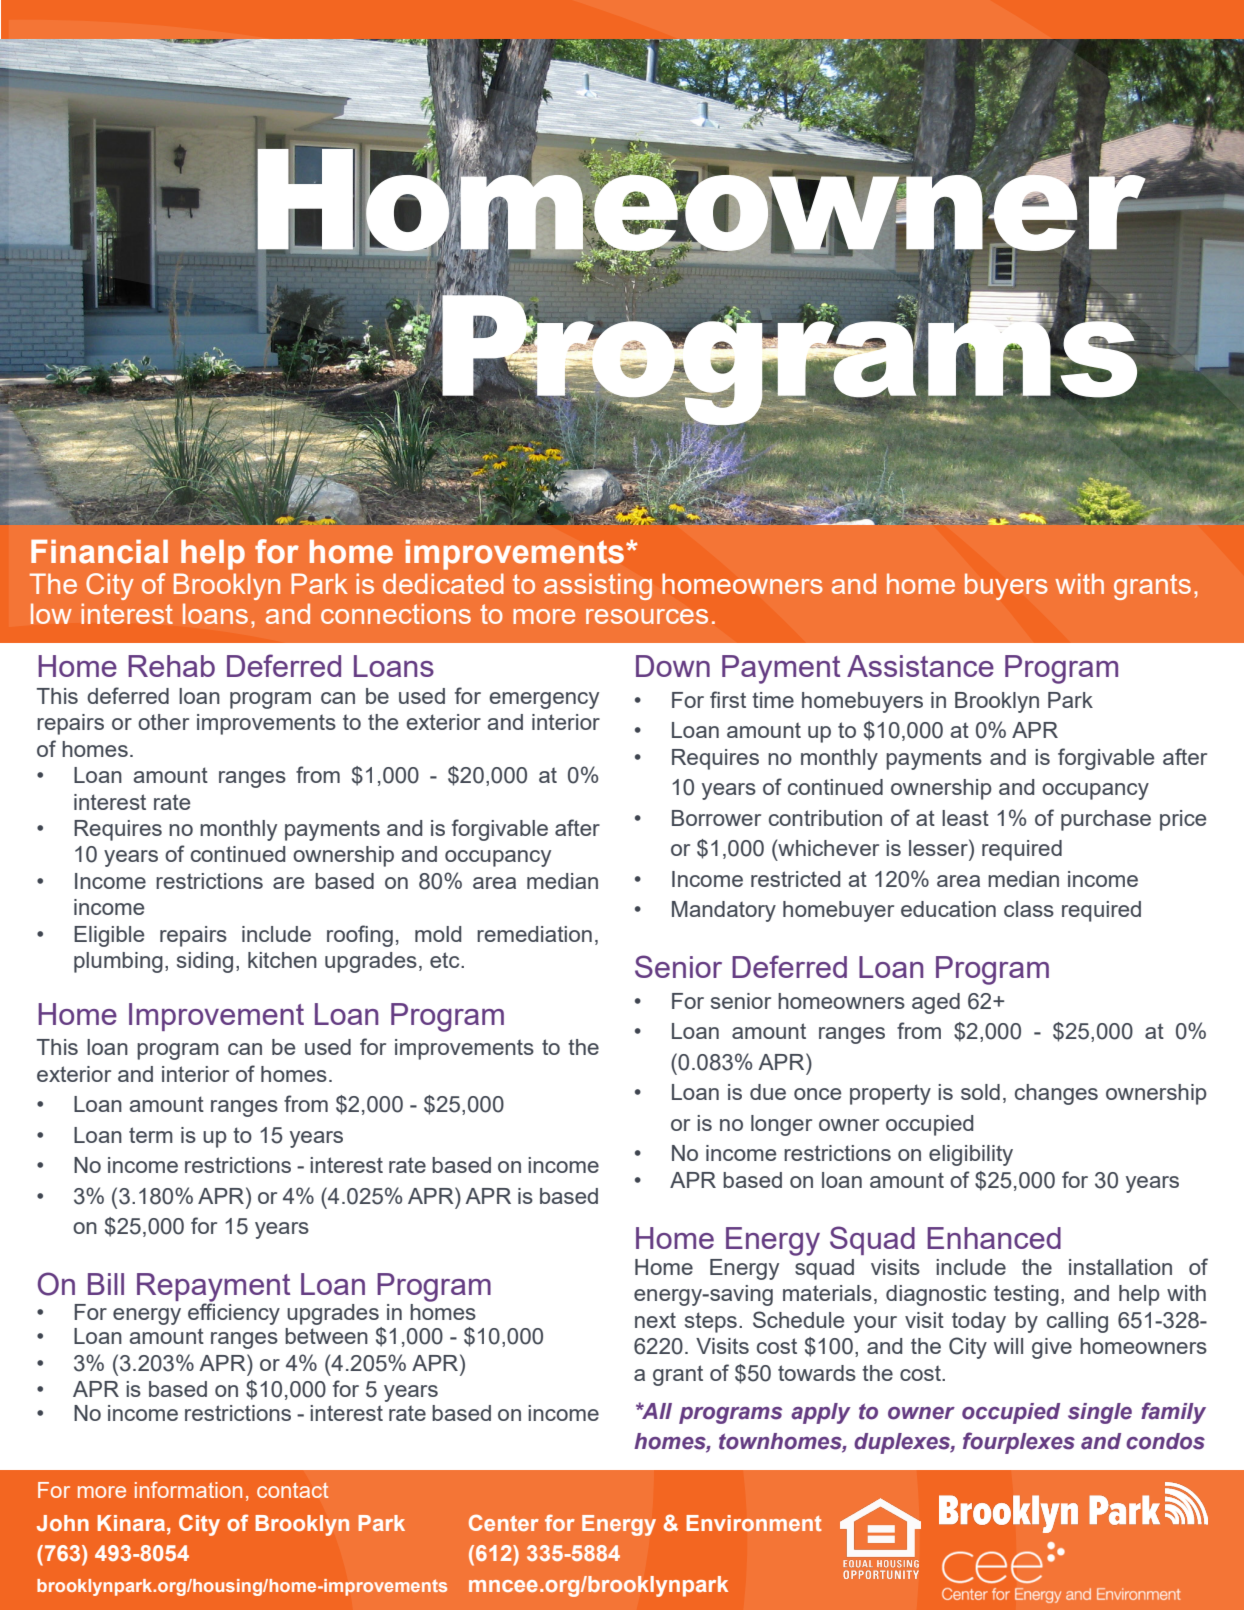  I want to click on Assistance, so click(920, 666).
